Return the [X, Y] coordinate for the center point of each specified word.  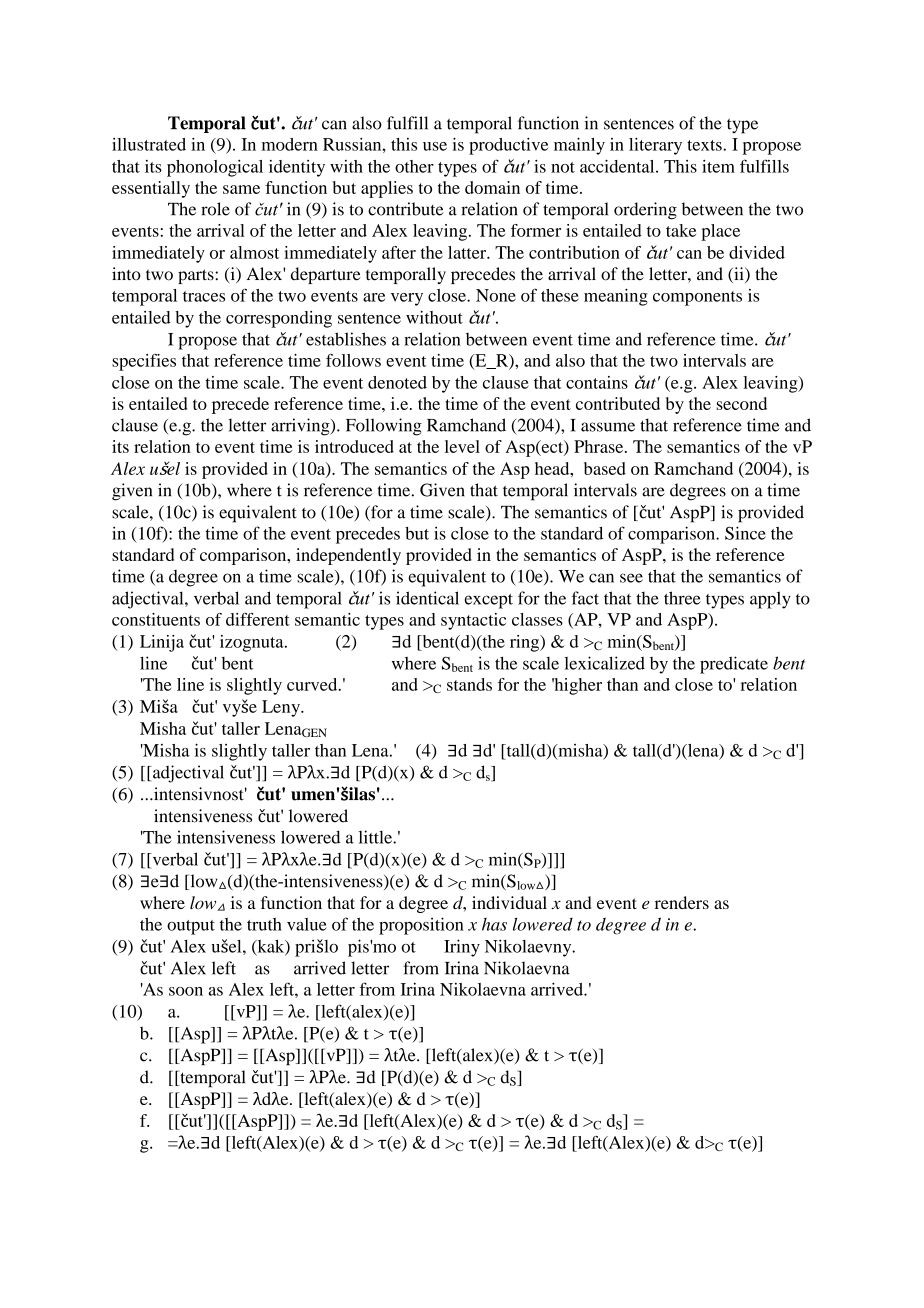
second [741, 403]
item [718, 166]
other [414, 166]
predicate [734, 665]
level [462, 446]
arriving [301, 427]
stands [469, 684]
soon [186, 991]
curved [313, 684]
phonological [215, 168]
